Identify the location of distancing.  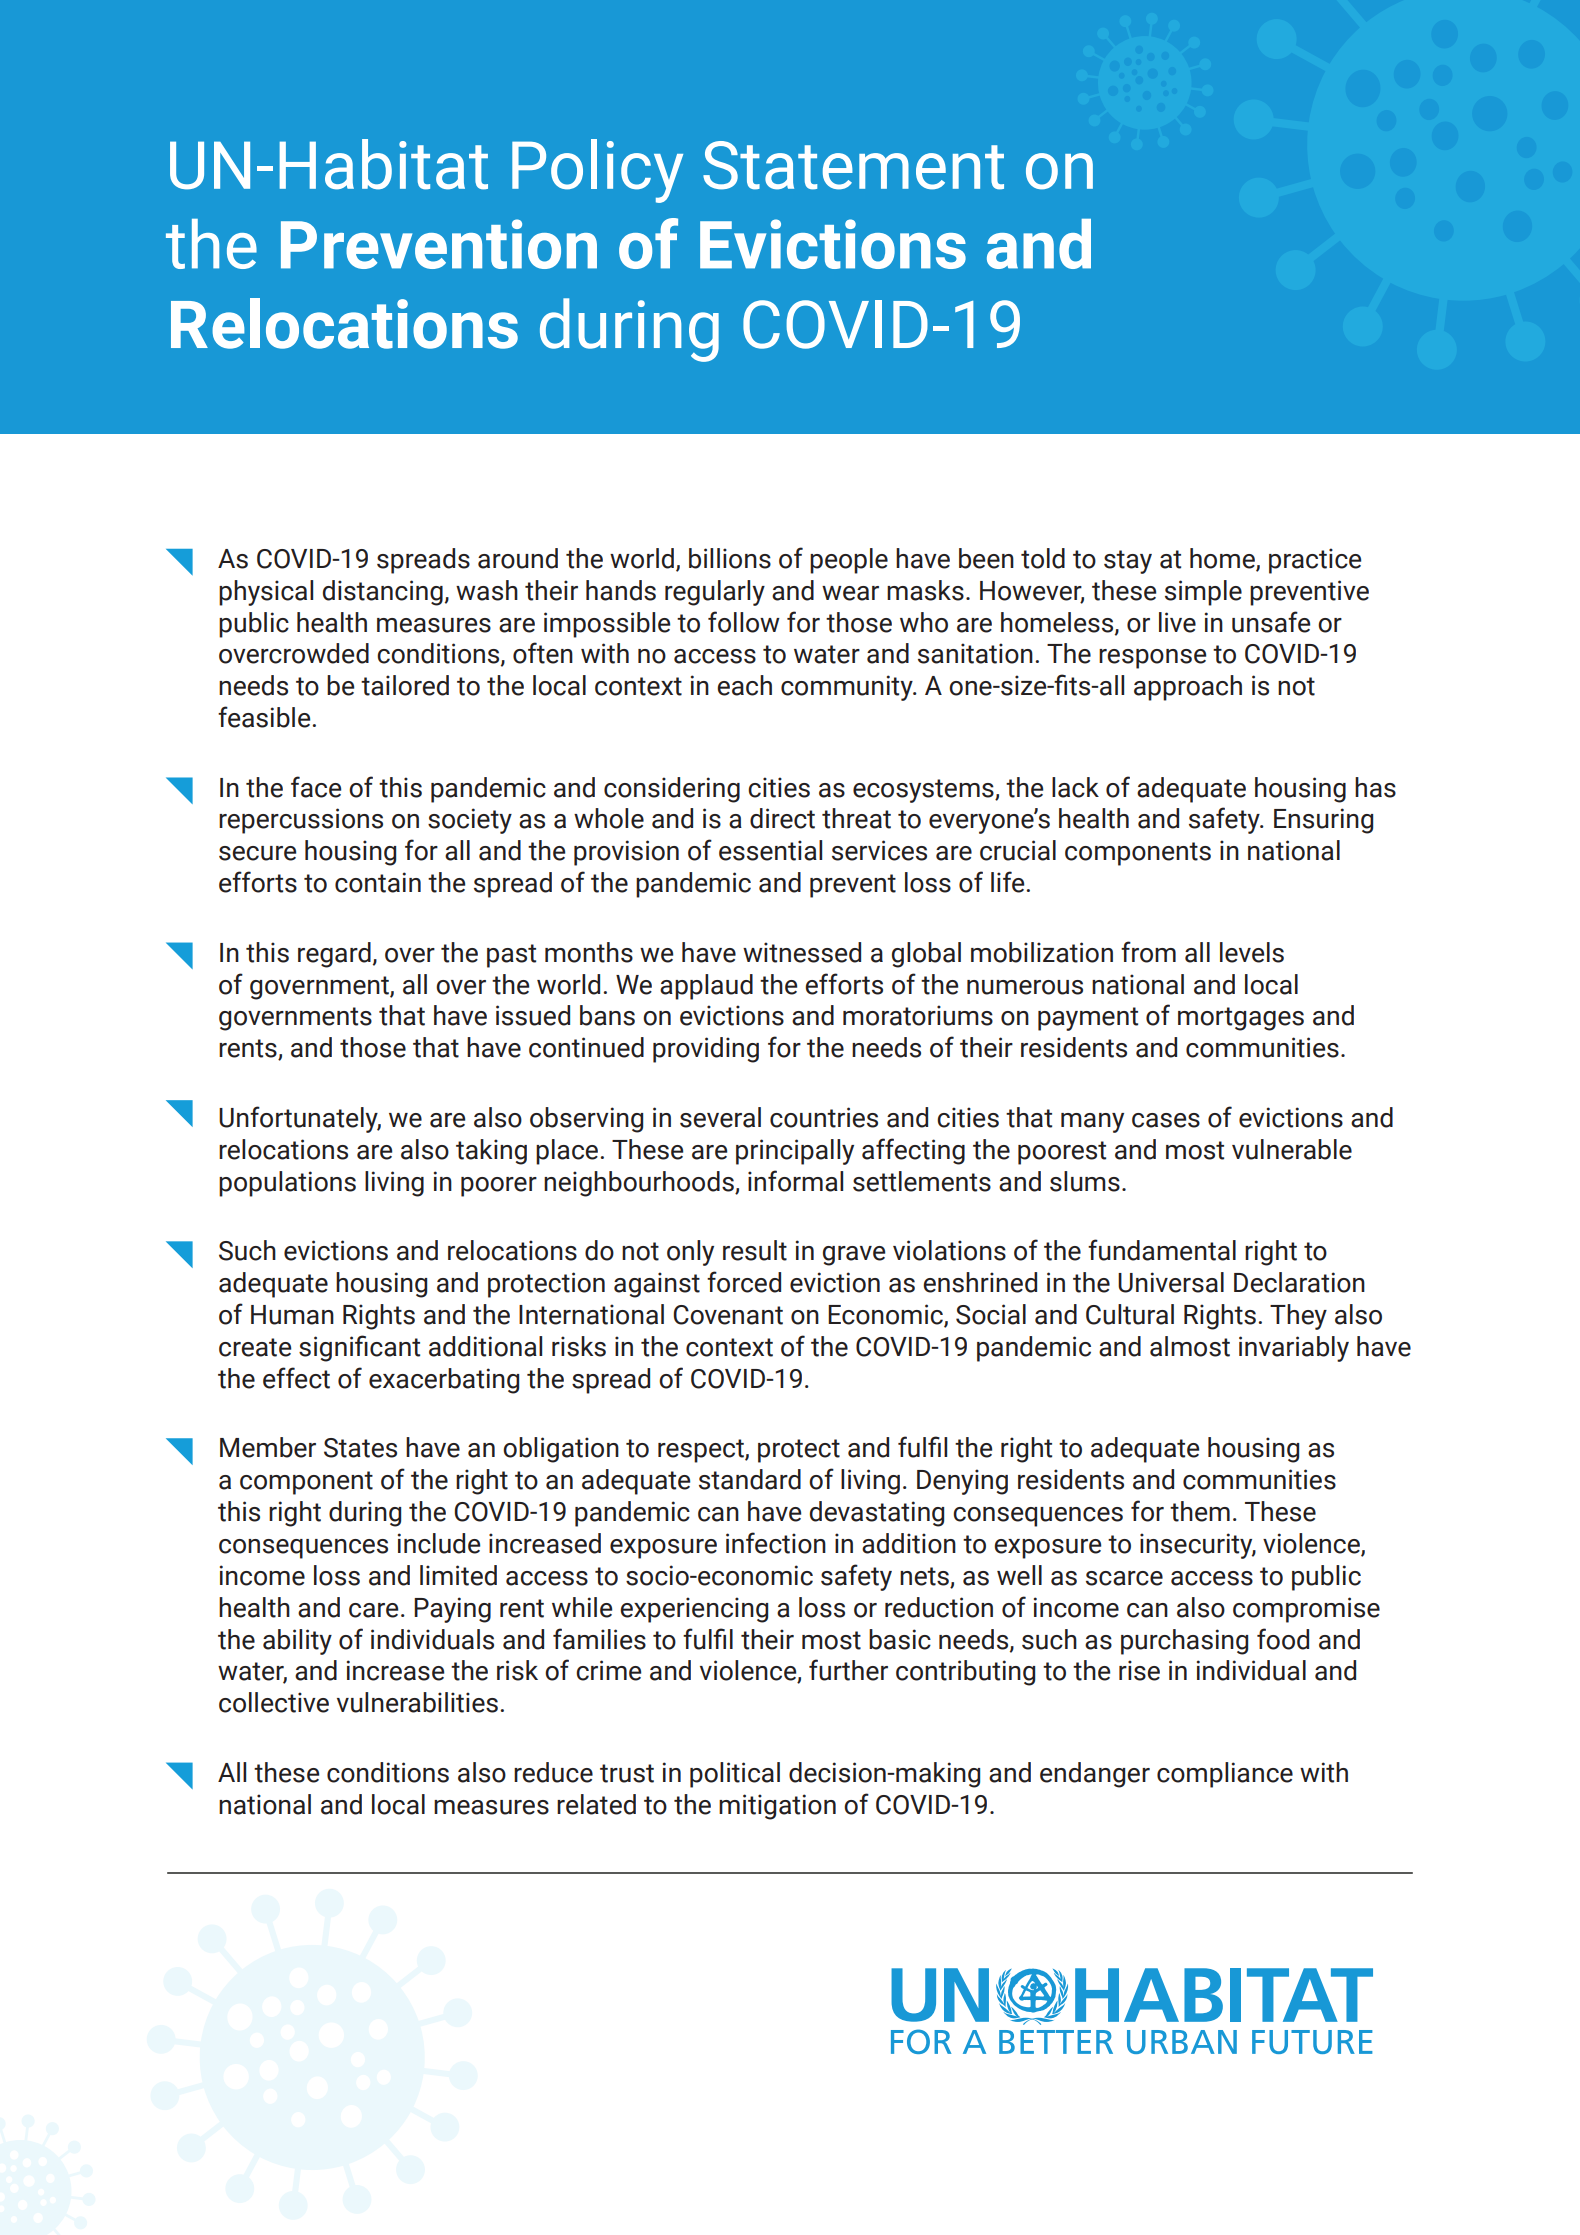
(383, 593).
